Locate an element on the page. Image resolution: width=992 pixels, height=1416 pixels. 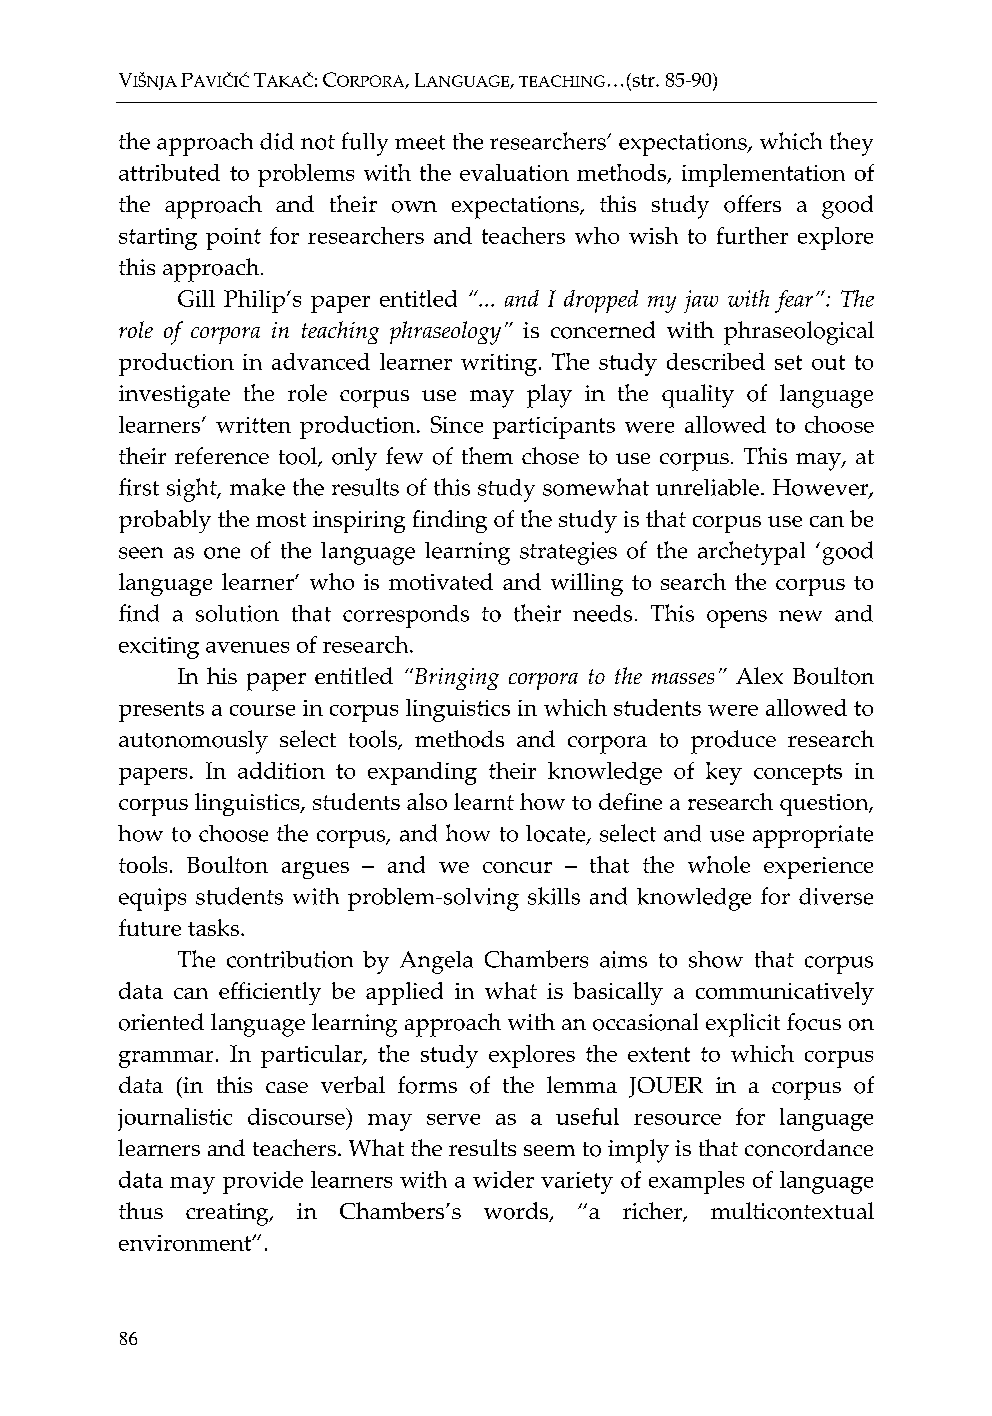
addition is located at coordinates (281, 770).
